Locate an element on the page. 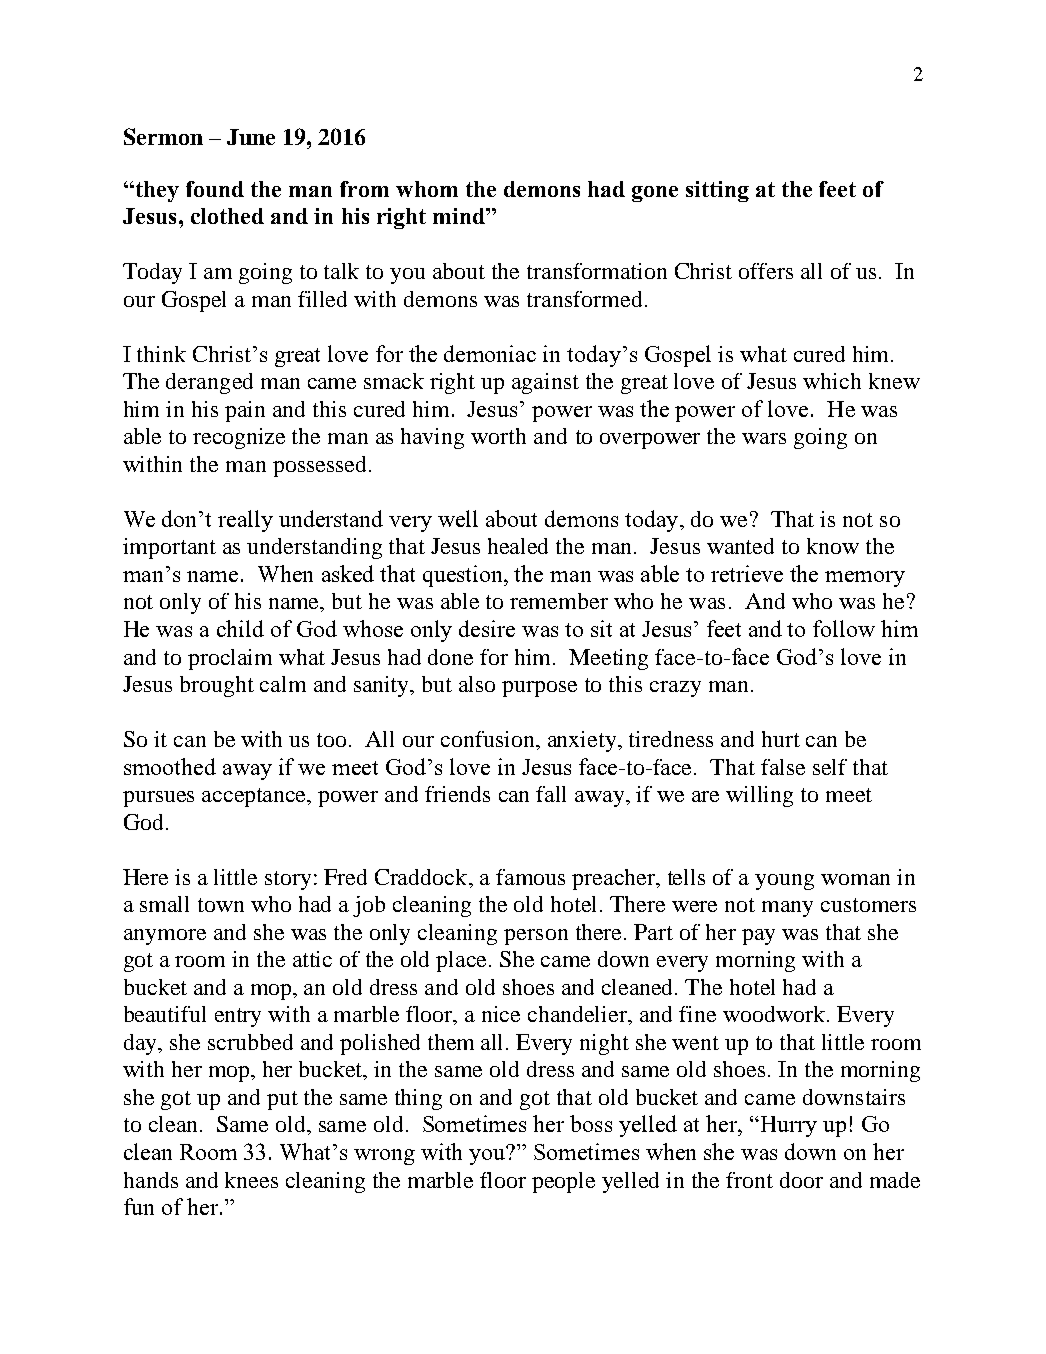 The width and height of the page is (1046, 1354). which is located at coordinates (832, 381).
